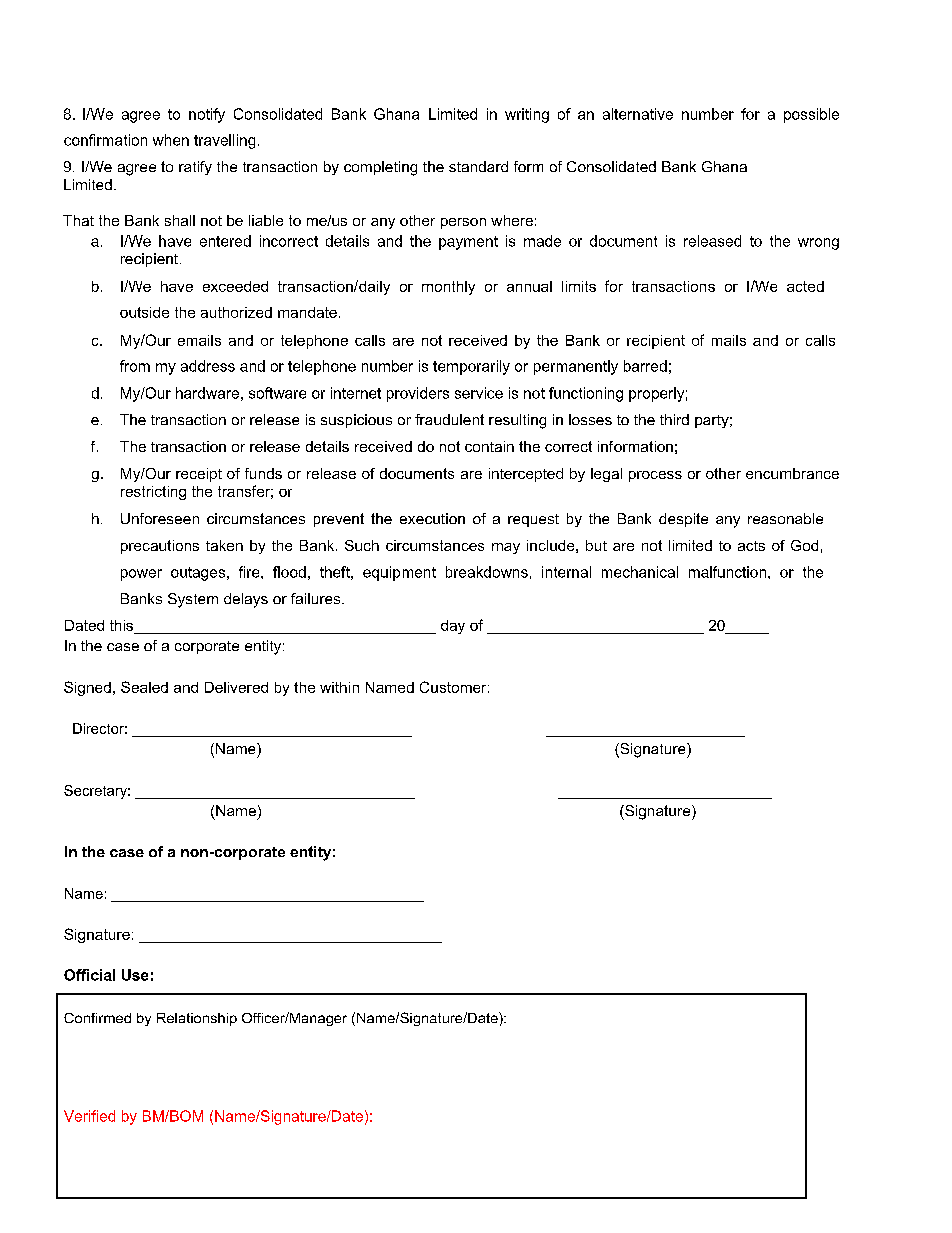 Image resolution: width=952 pixels, height=1233 pixels. What do you see at coordinates (135, 975) in the image?
I see `Use` at bounding box center [135, 975].
